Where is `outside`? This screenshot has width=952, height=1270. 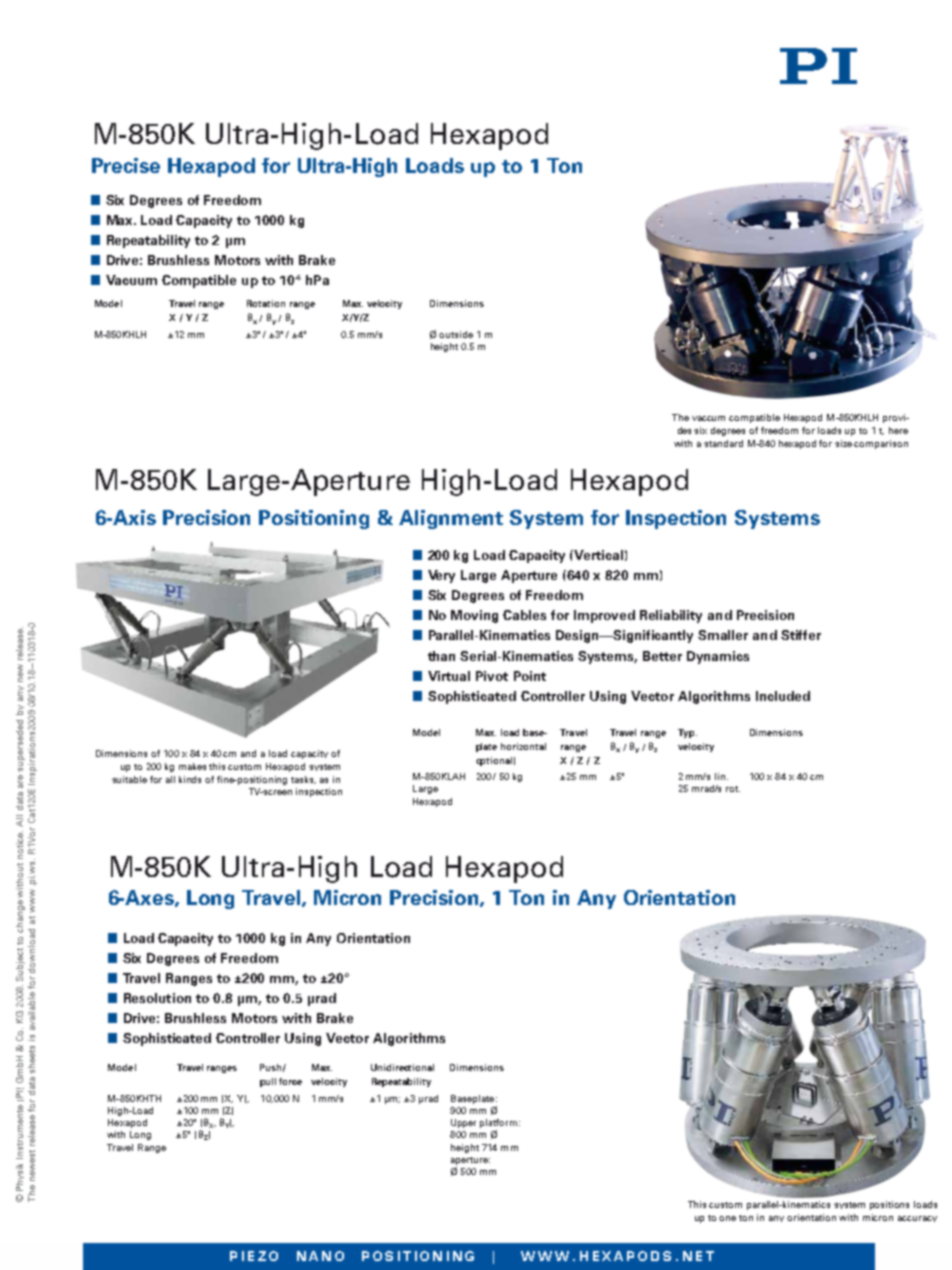 outside is located at coordinates (456, 334).
